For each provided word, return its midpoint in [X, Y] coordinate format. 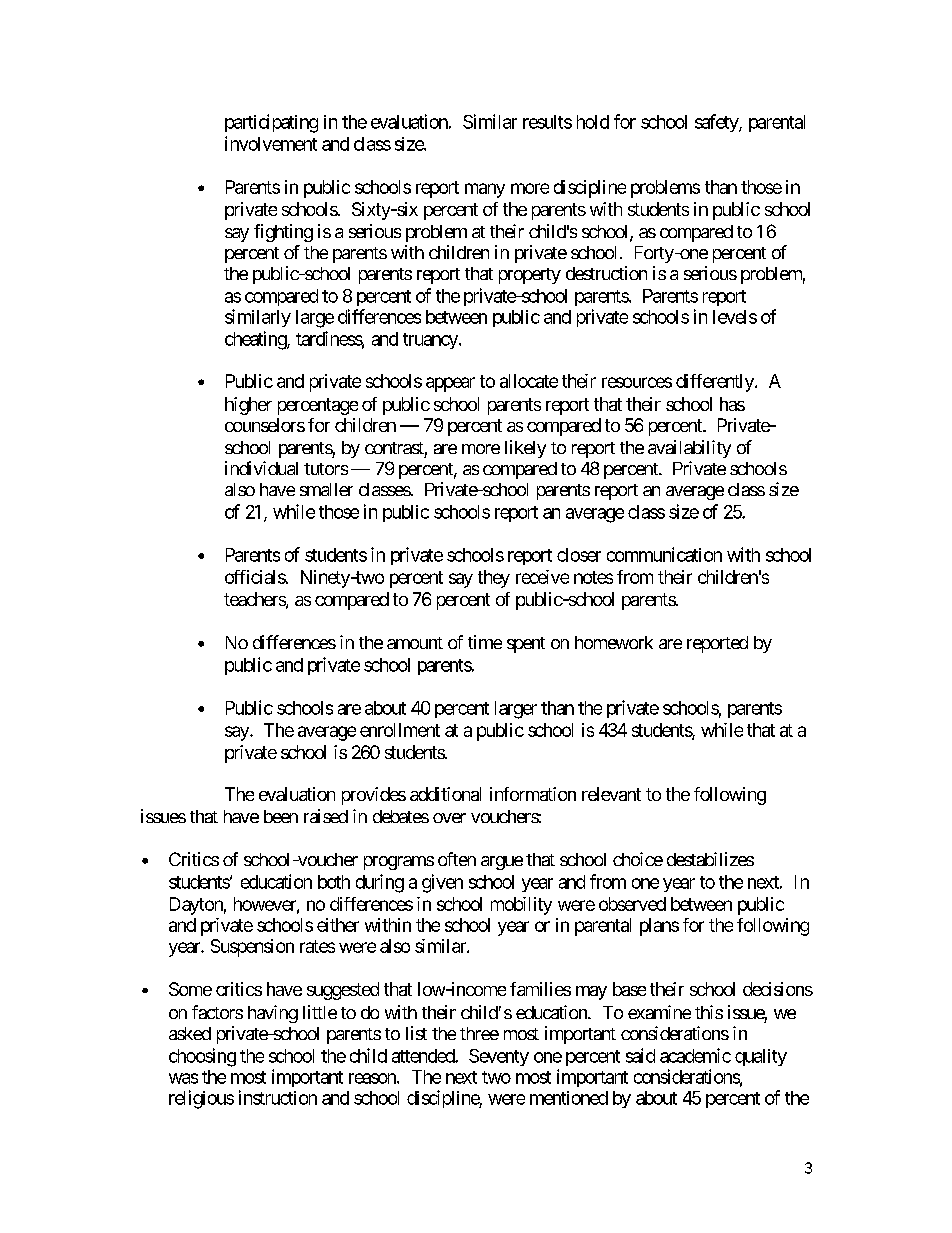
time [485, 642]
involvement [271, 143]
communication [664, 554]
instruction [278, 1097]
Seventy [499, 1057]
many [485, 190]
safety [717, 123]
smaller [326, 489]
